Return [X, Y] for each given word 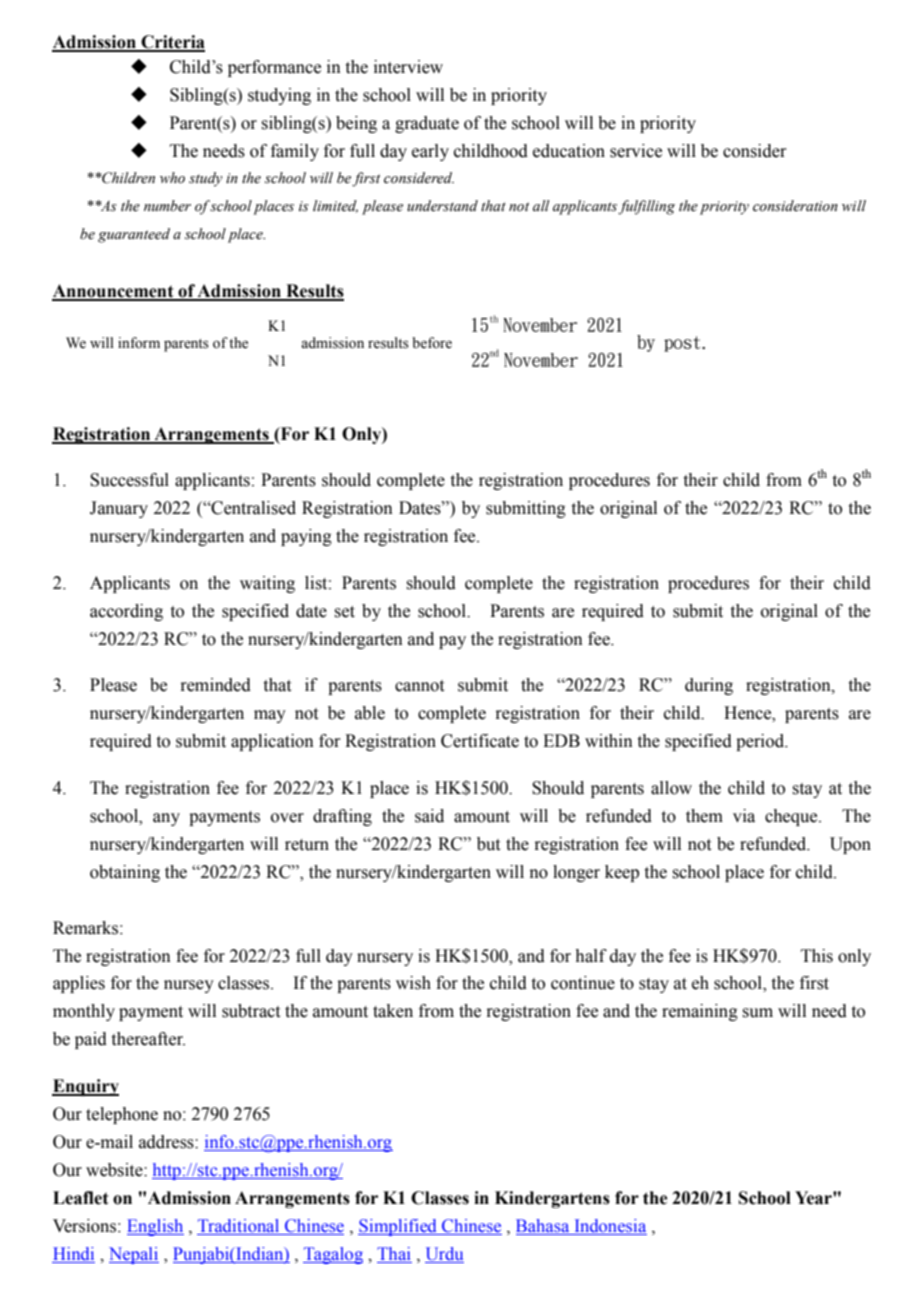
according [126, 612]
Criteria [172, 43]
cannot [419, 686]
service [636, 151]
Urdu [444, 1255]
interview [408, 67]
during [709, 686]
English [155, 1227]
